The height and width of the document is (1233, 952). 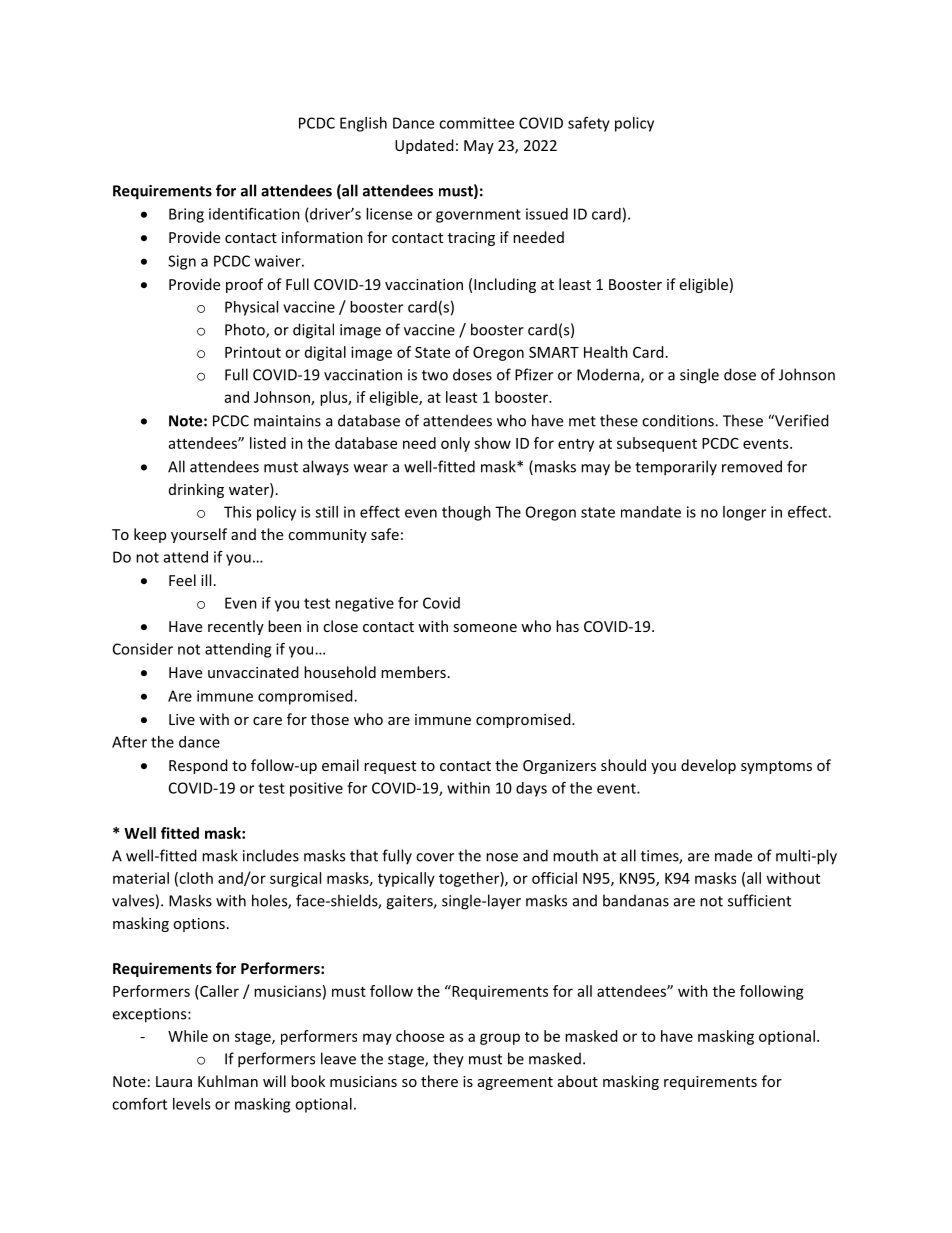 What do you see at coordinates (236, 627) in the document?
I see `recently` at bounding box center [236, 627].
